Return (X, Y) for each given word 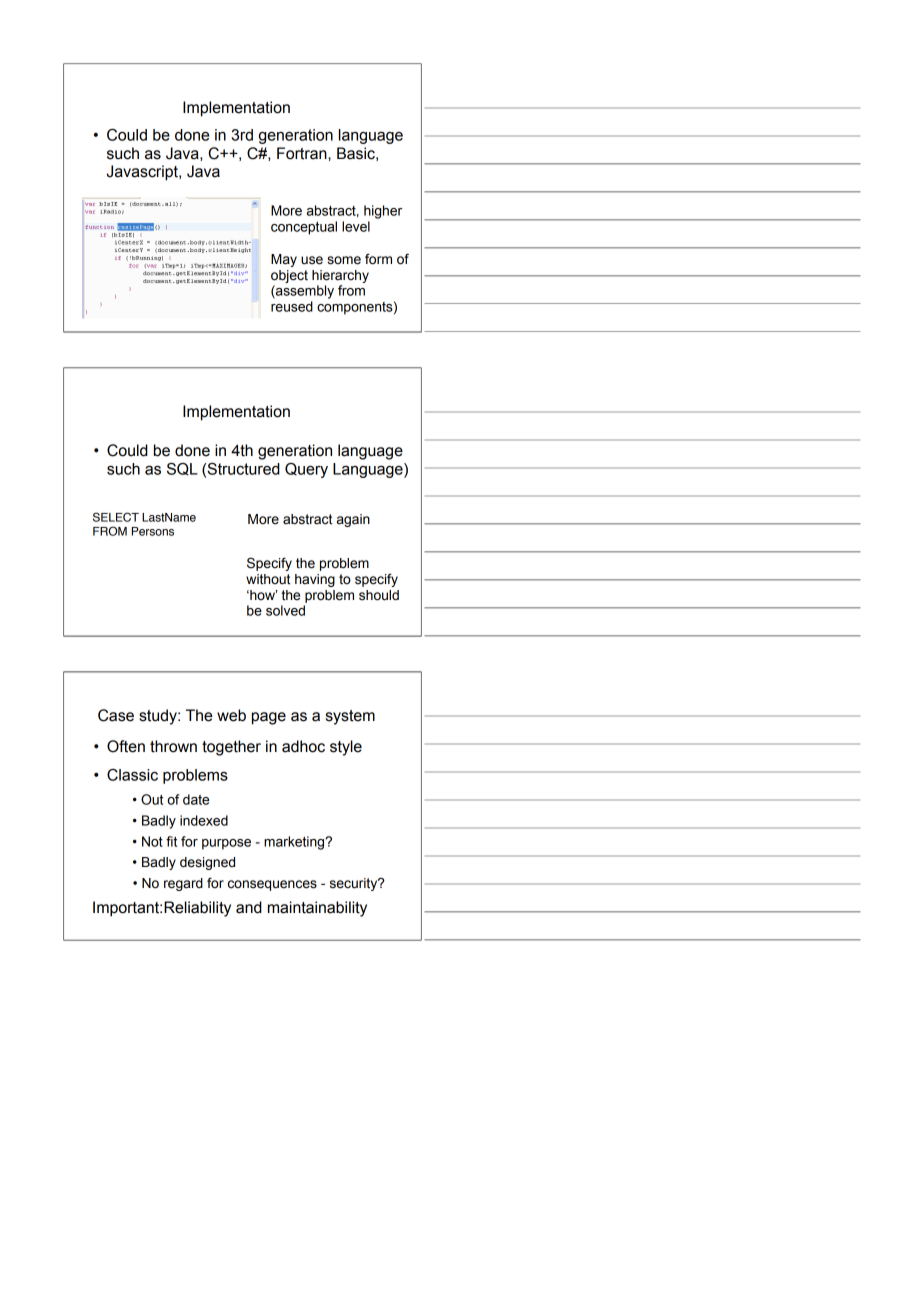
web (231, 715)
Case (116, 715)
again (353, 520)
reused (292, 306)
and (249, 907)
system (350, 717)
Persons (153, 531)
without (268, 579)
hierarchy (340, 276)
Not (152, 841)
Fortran (303, 153)
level (356, 226)
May (284, 260)
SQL (182, 469)
